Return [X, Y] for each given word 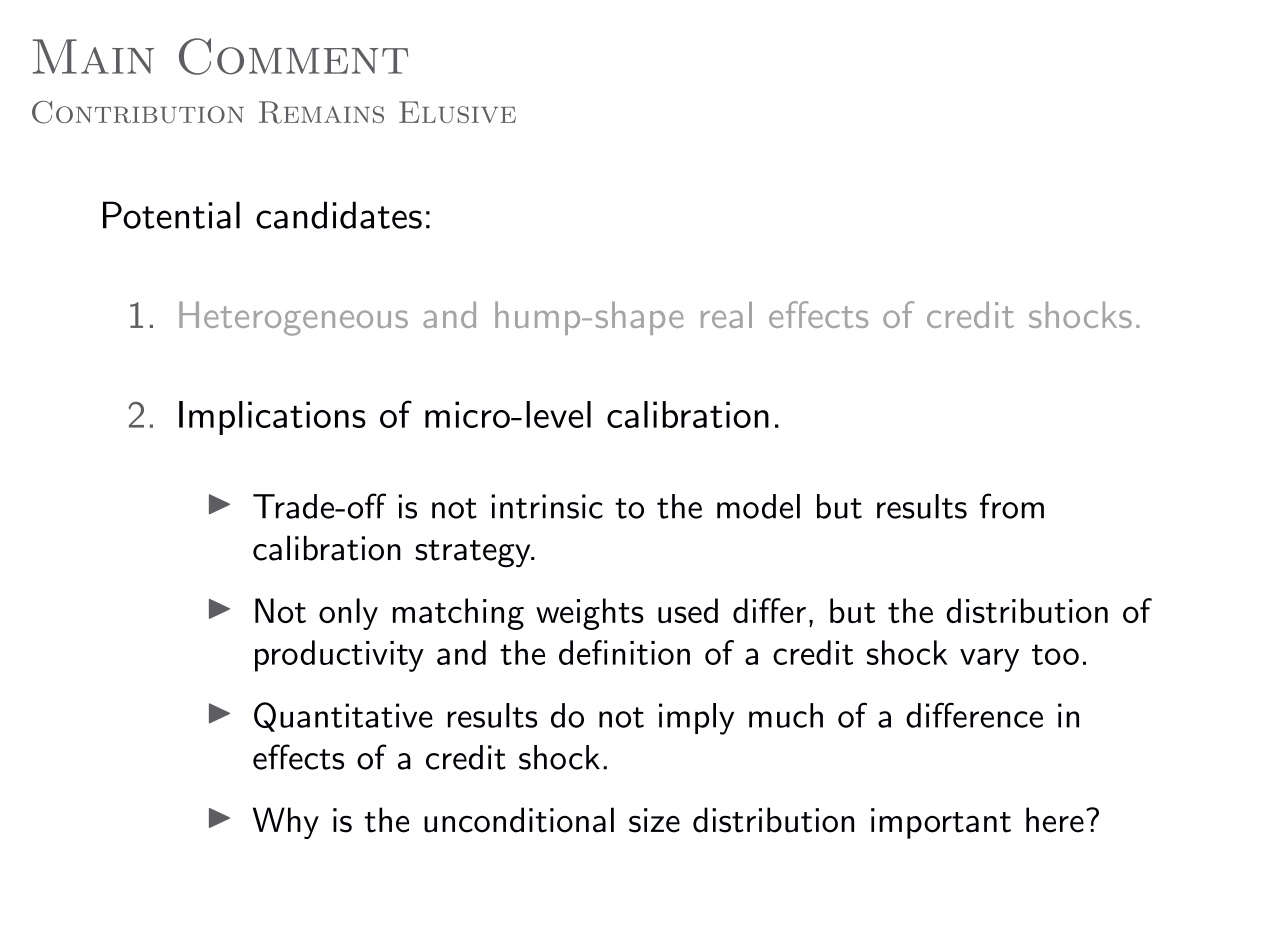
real [726, 315]
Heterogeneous [293, 318]
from [1012, 506]
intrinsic [547, 506]
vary [989, 660]
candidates [339, 215]
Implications [272, 418]
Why [286, 823]
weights [590, 614]
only [348, 614]
